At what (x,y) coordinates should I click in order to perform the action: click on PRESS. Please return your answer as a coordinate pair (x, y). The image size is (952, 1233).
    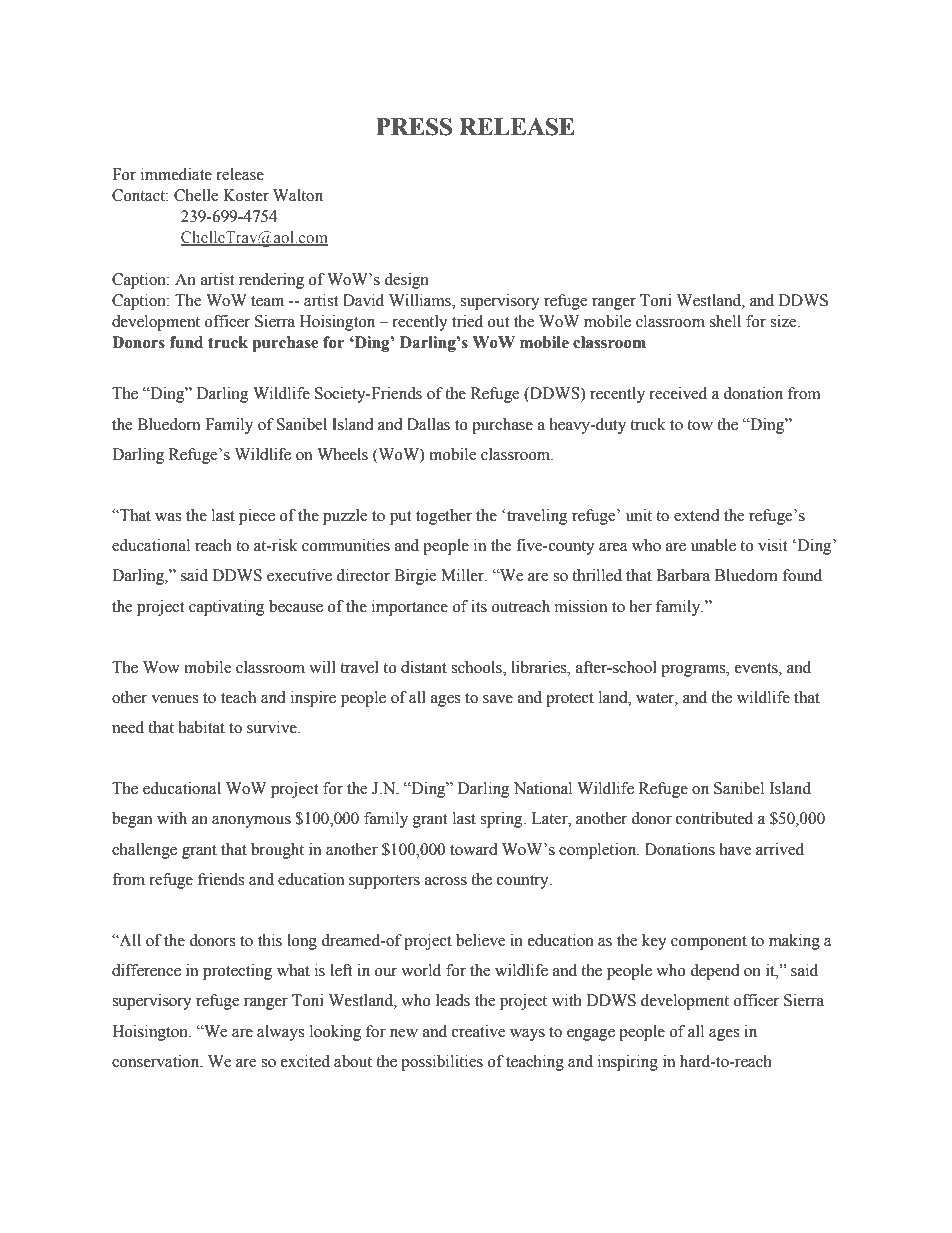
    Looking at the image, I should click on (414, 127).
